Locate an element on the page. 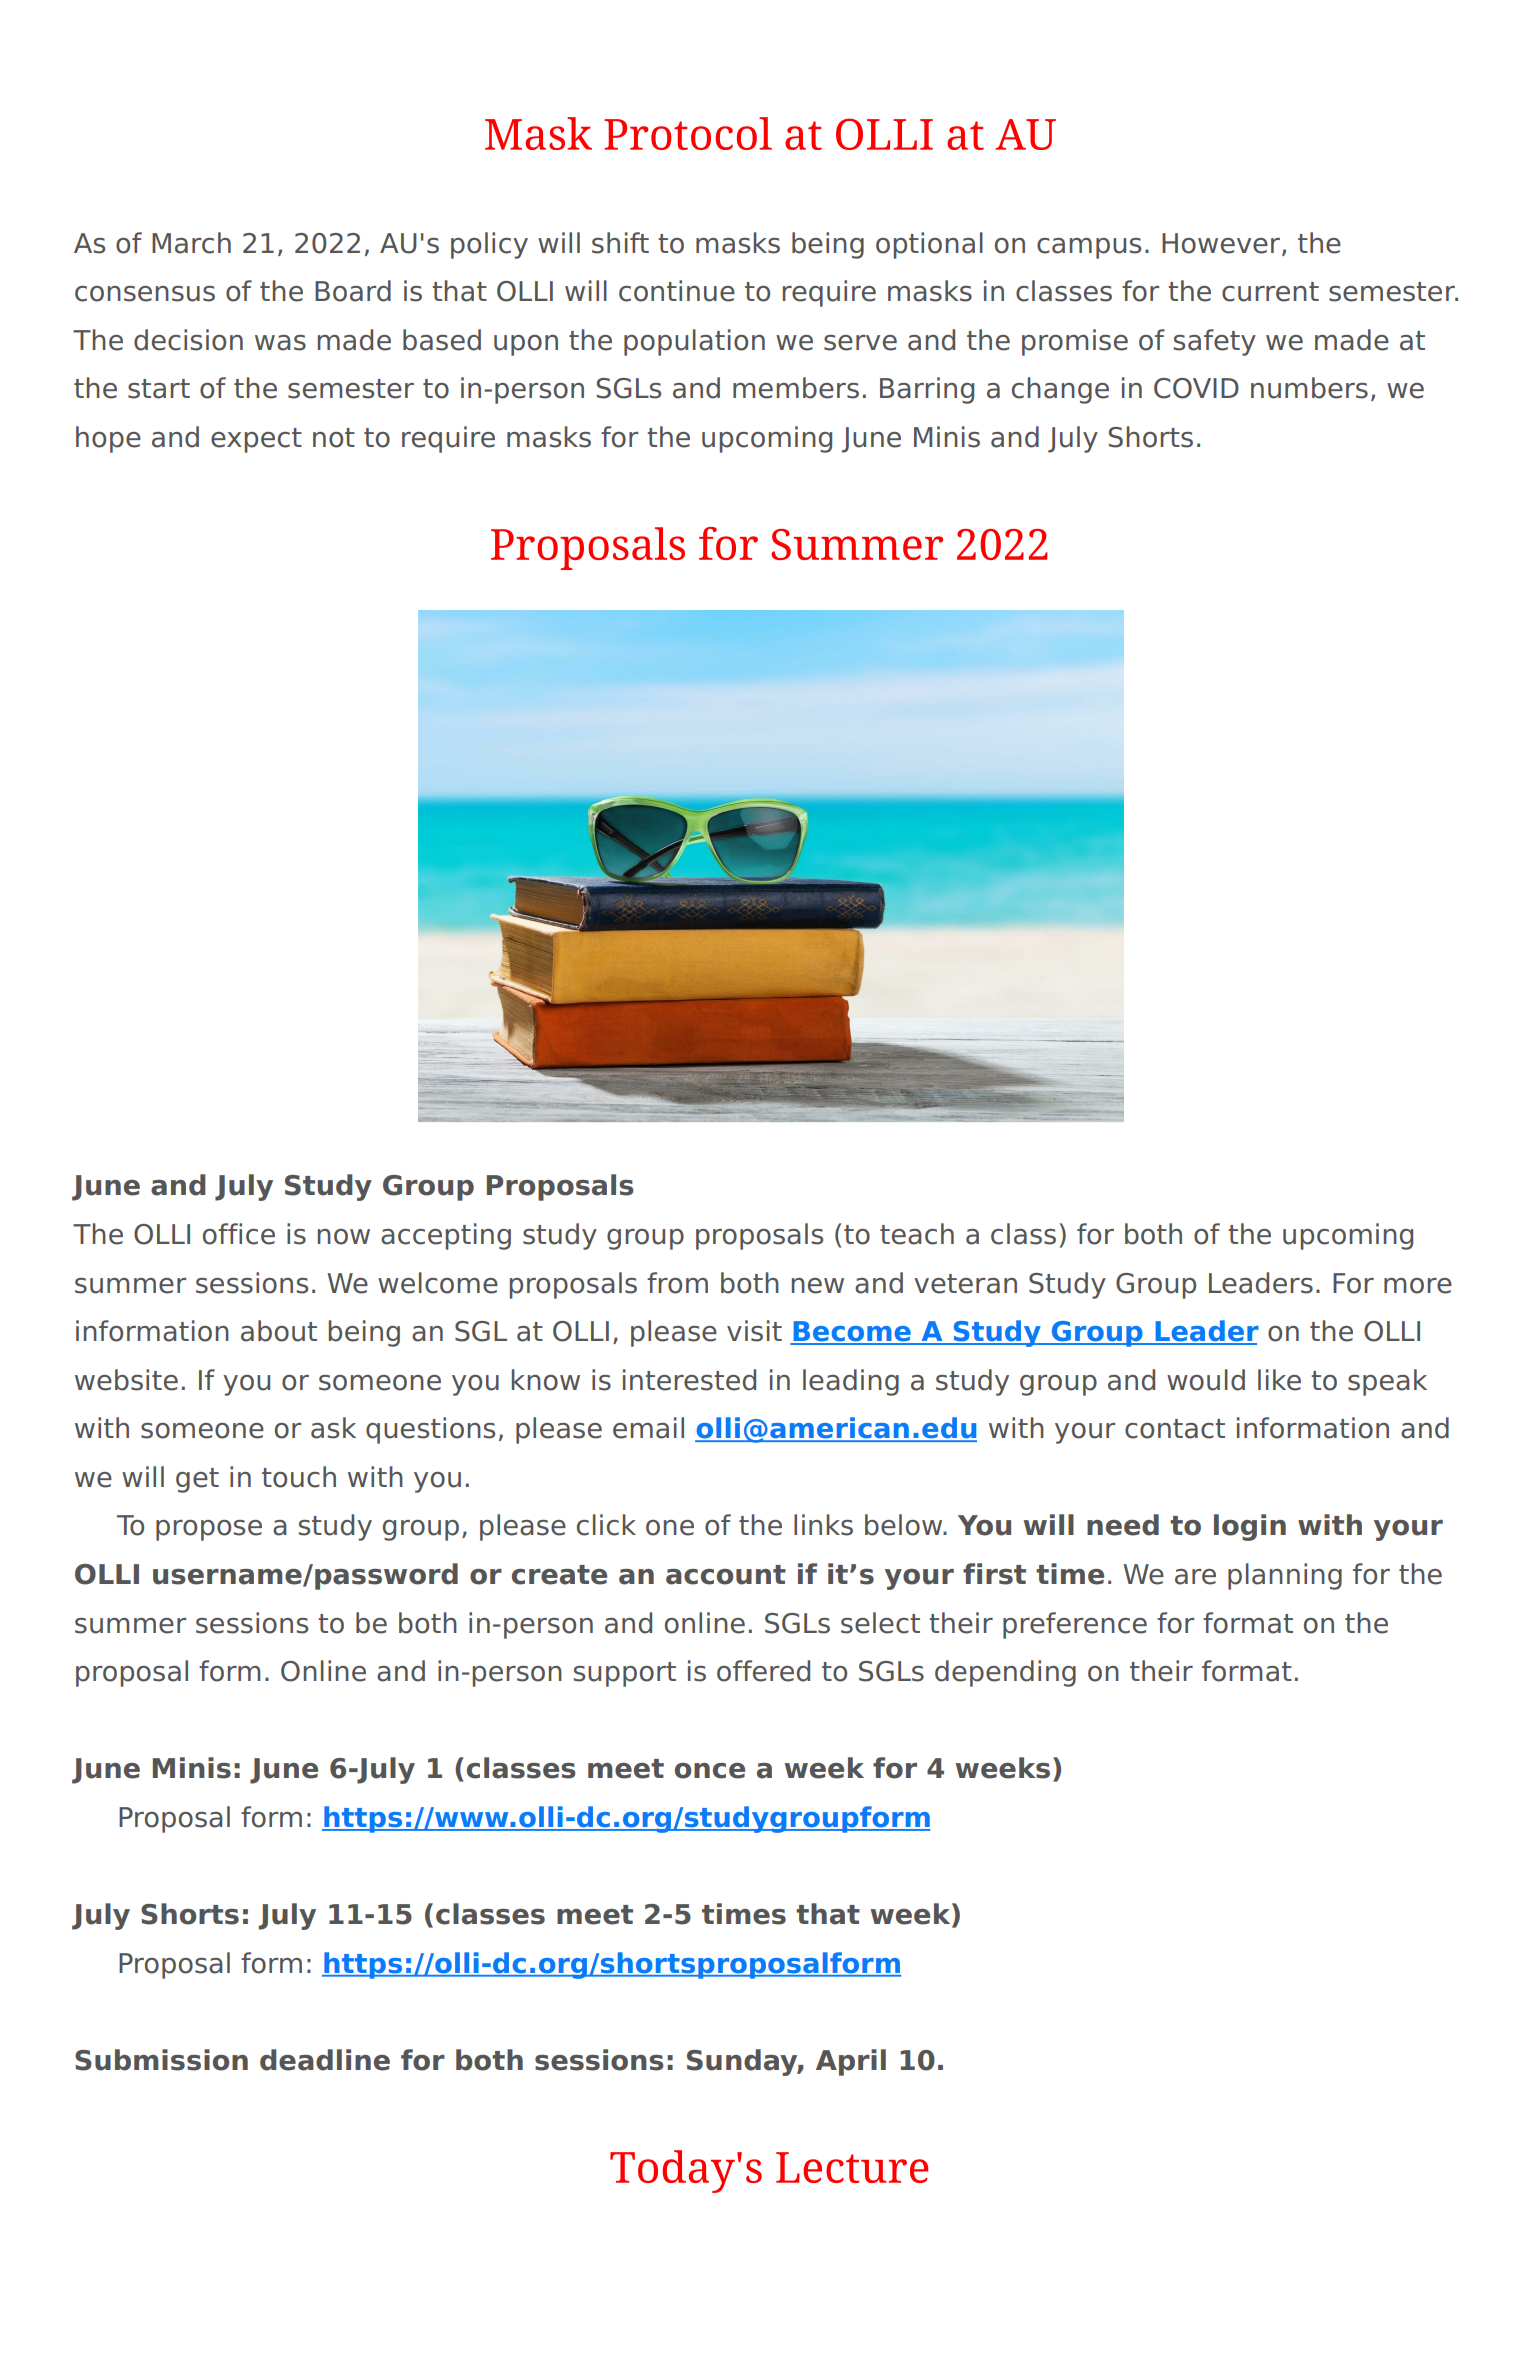 The height and width of the document is (2379, 1540). was is located at coordinates (280, 343).
